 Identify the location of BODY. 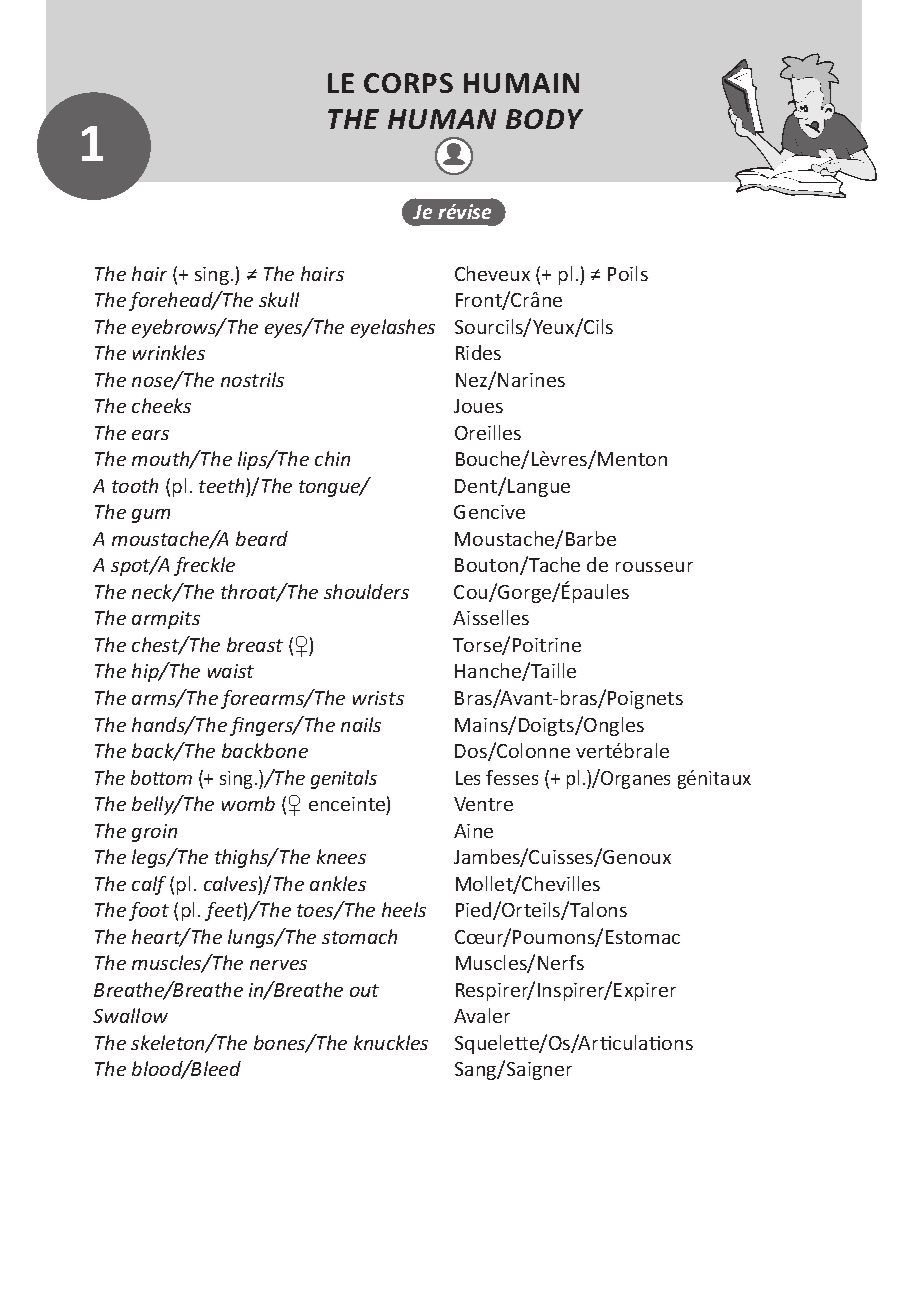
(544, 119).
